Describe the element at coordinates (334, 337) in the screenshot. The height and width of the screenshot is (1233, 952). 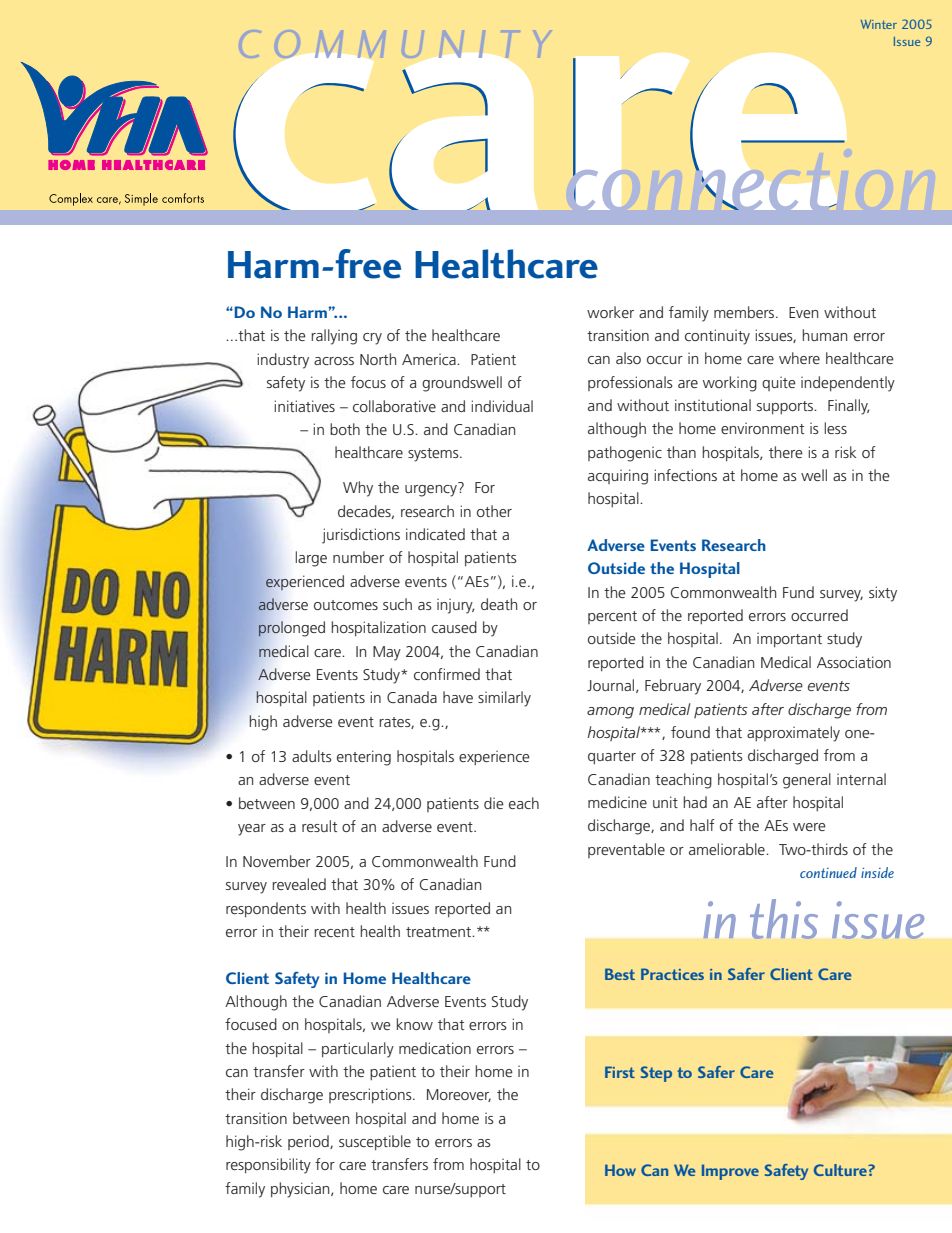
I see `rallying` at that location.
